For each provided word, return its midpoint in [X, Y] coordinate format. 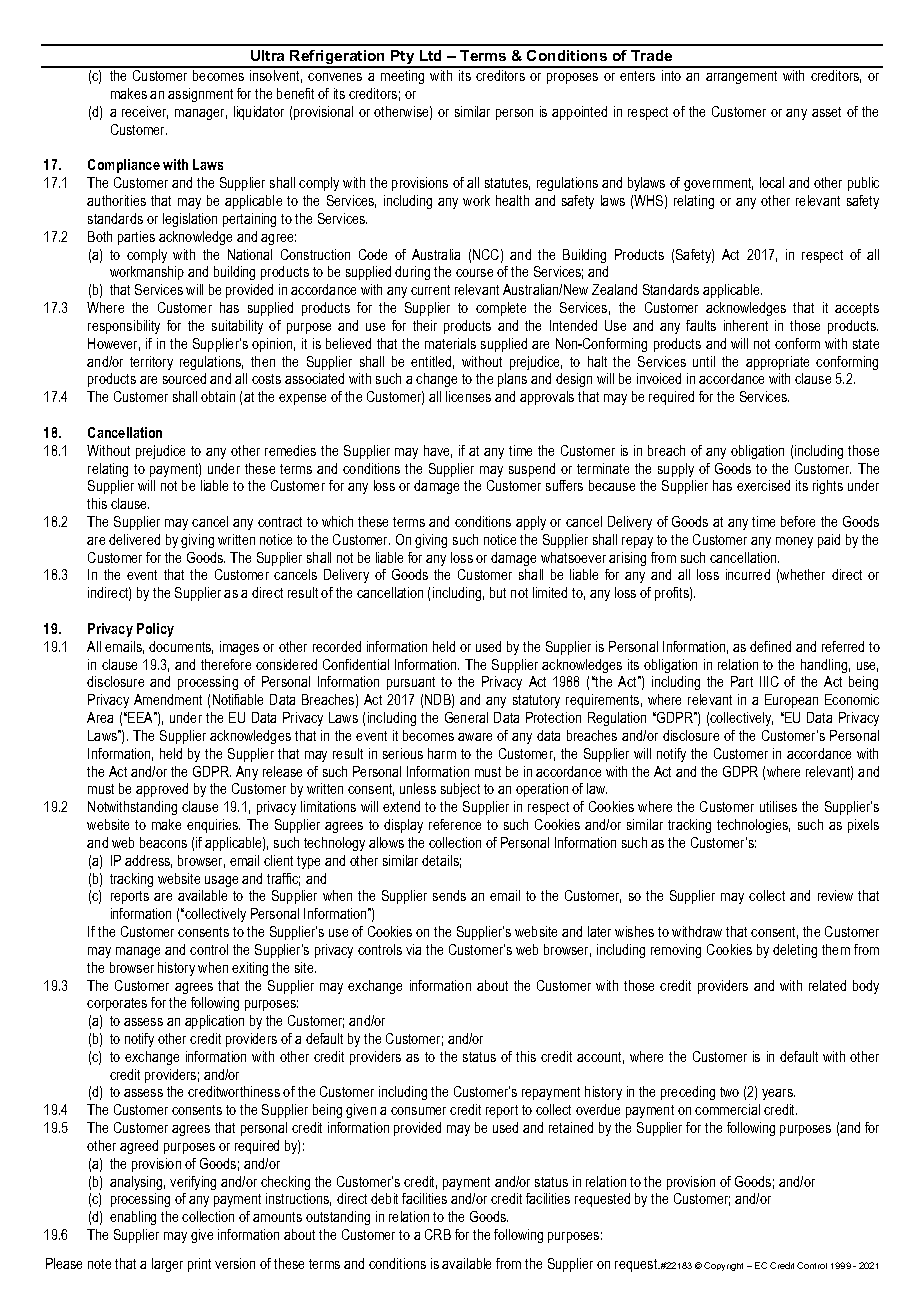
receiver [145, 112]
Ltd [430, 55]
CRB [438, 1234]
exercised [763, 485]
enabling [133, 1218]
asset [826, 112]
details [441, 861]
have [438, 451]
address [148, 861]
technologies [753, 826]
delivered [134, 539]
